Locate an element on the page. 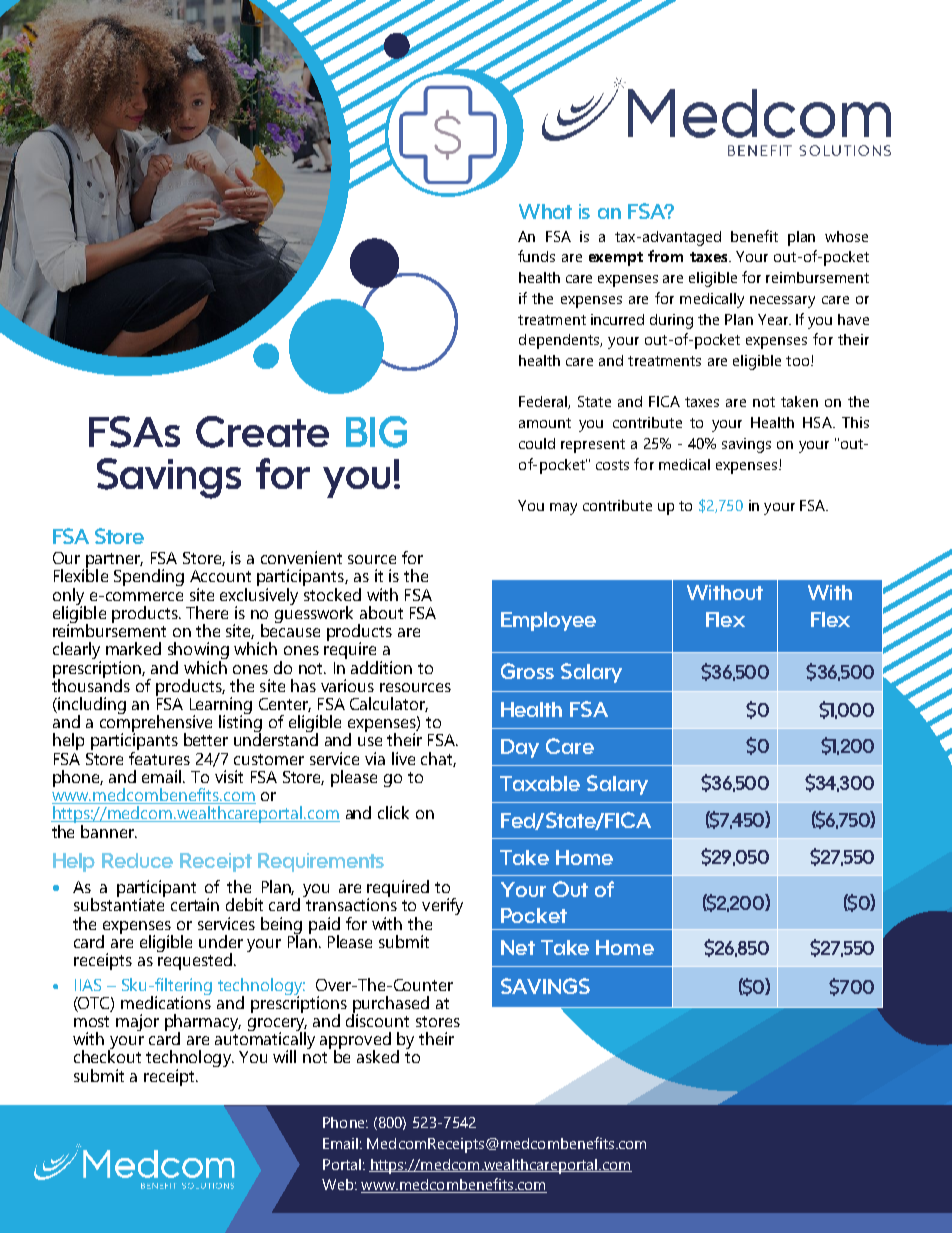  Create is located at coordinates (262, 432).
